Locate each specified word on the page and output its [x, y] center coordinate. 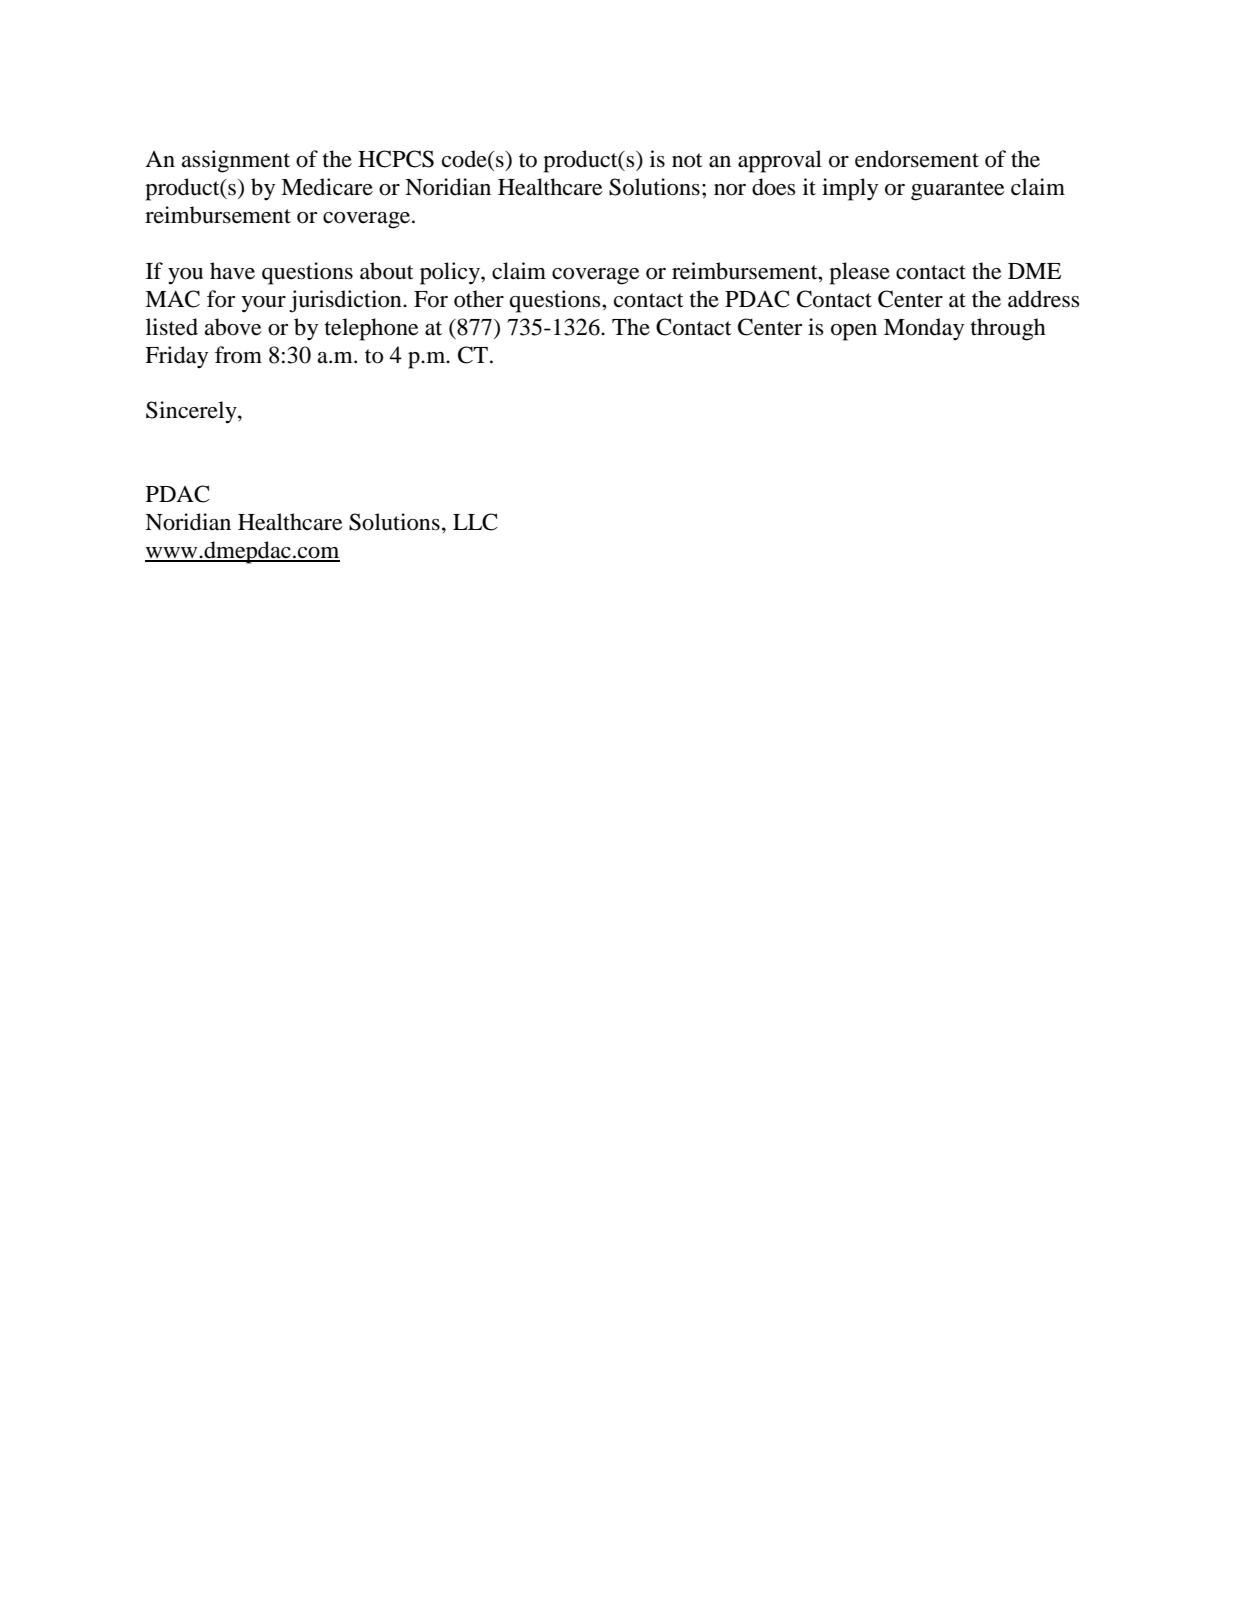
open [854, 332]
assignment [236, 161]
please [859, 273]
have [232, 271]
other [479, 299]
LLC [475, 522]
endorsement [917, 159]
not [687, 160]
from [238, 355]
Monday [924, 329]
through [1008, 329]
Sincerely [192, 412]
